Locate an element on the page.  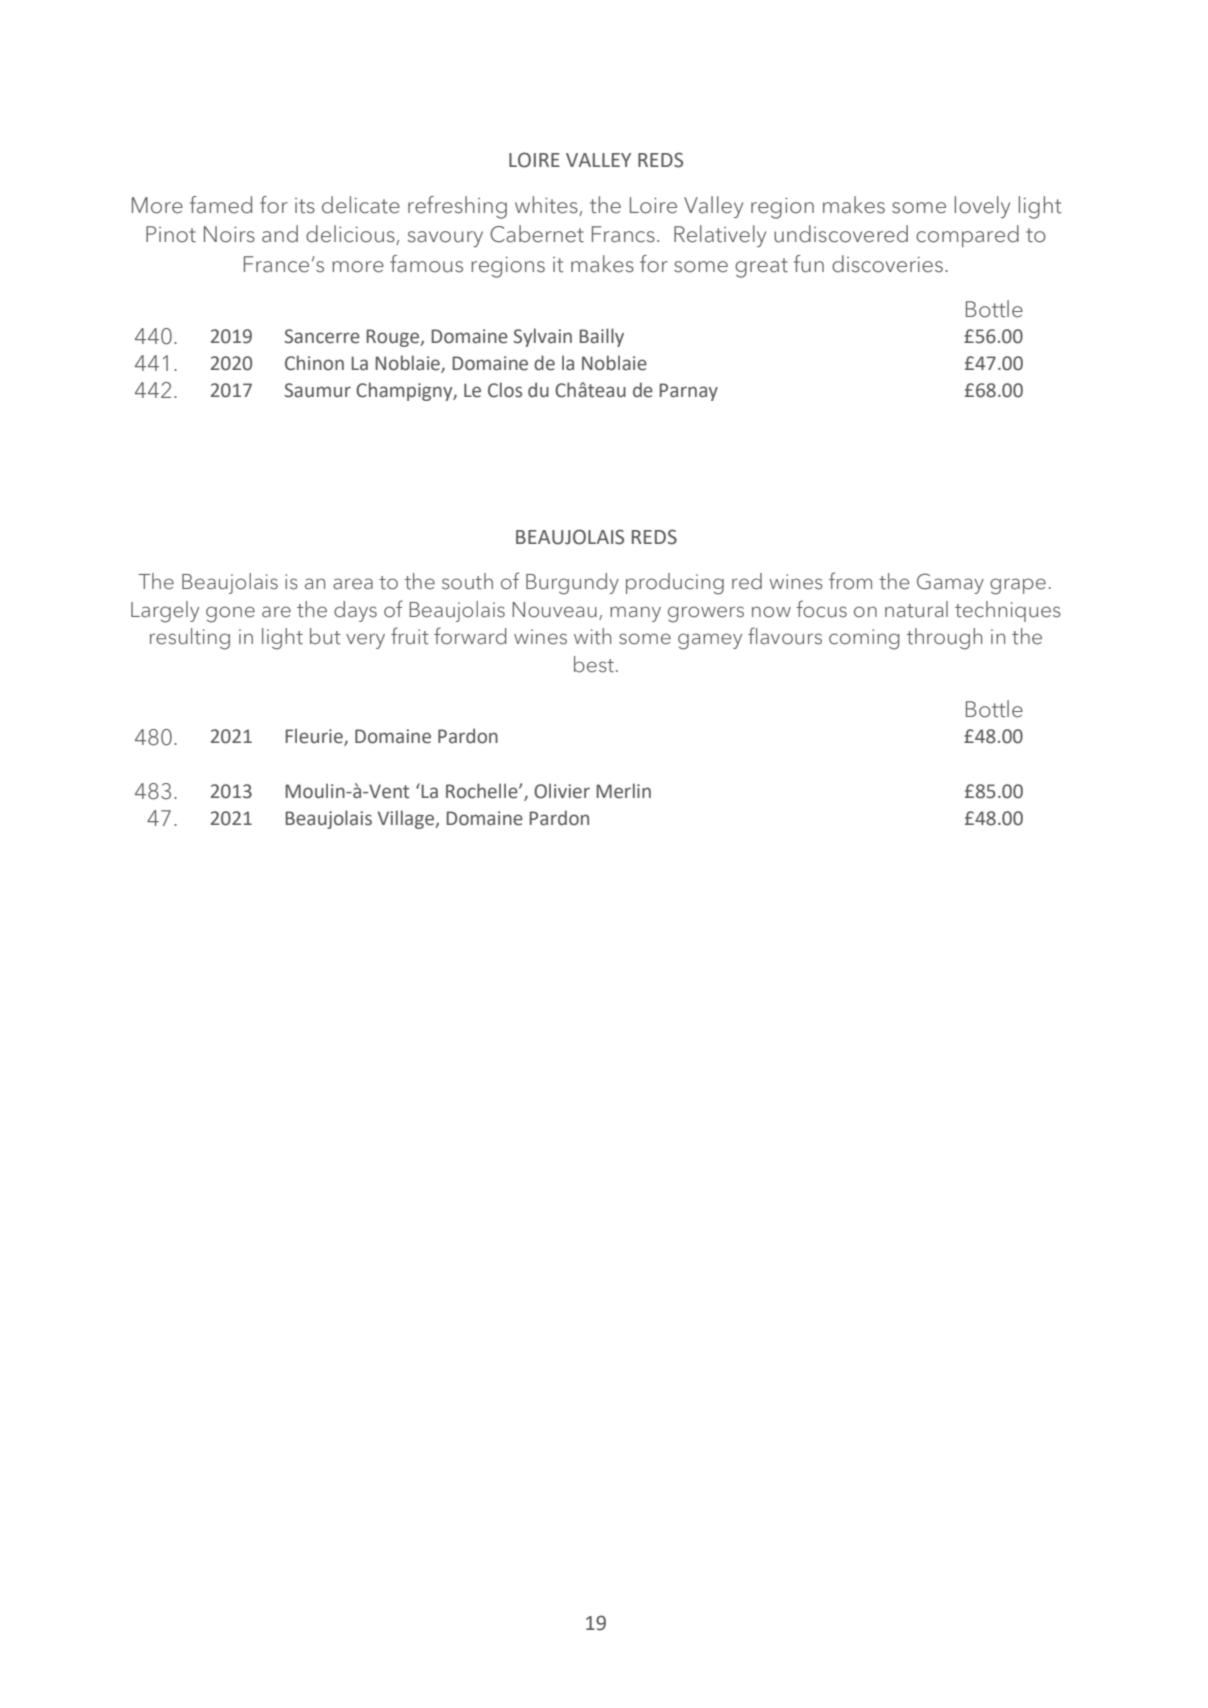
from is located at coordinates (850, 581).
